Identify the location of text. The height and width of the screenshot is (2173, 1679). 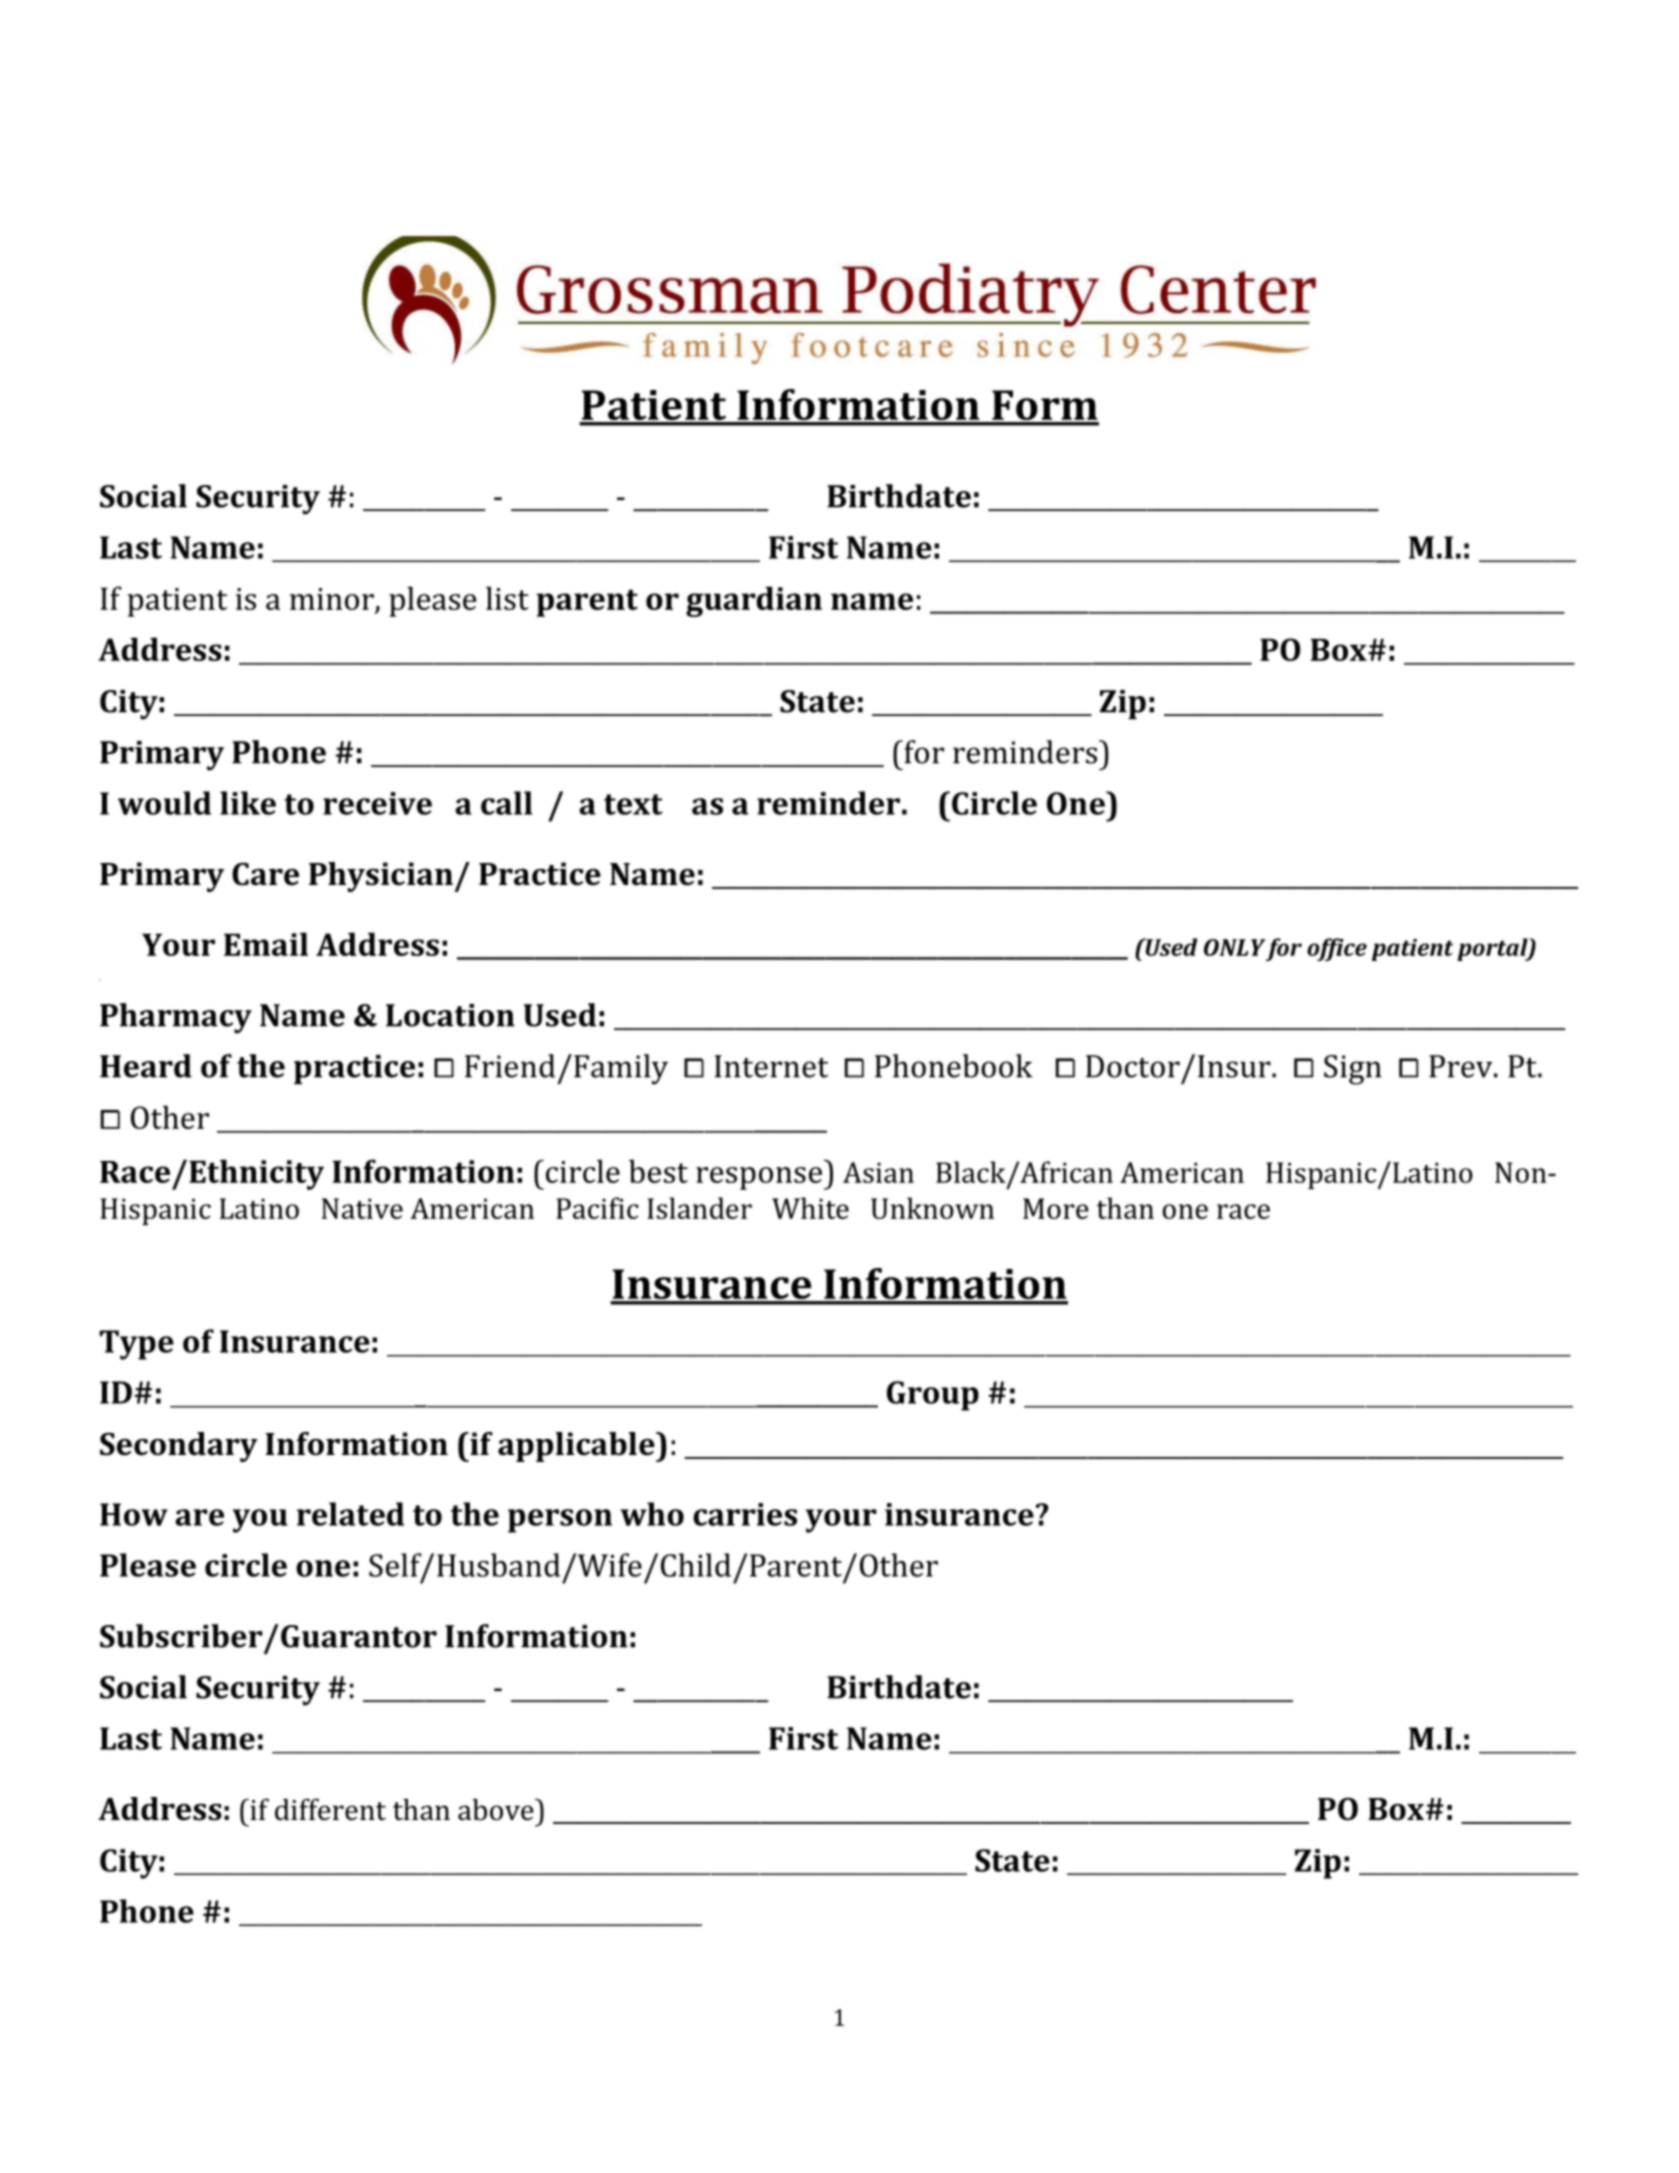
(633, 804).
